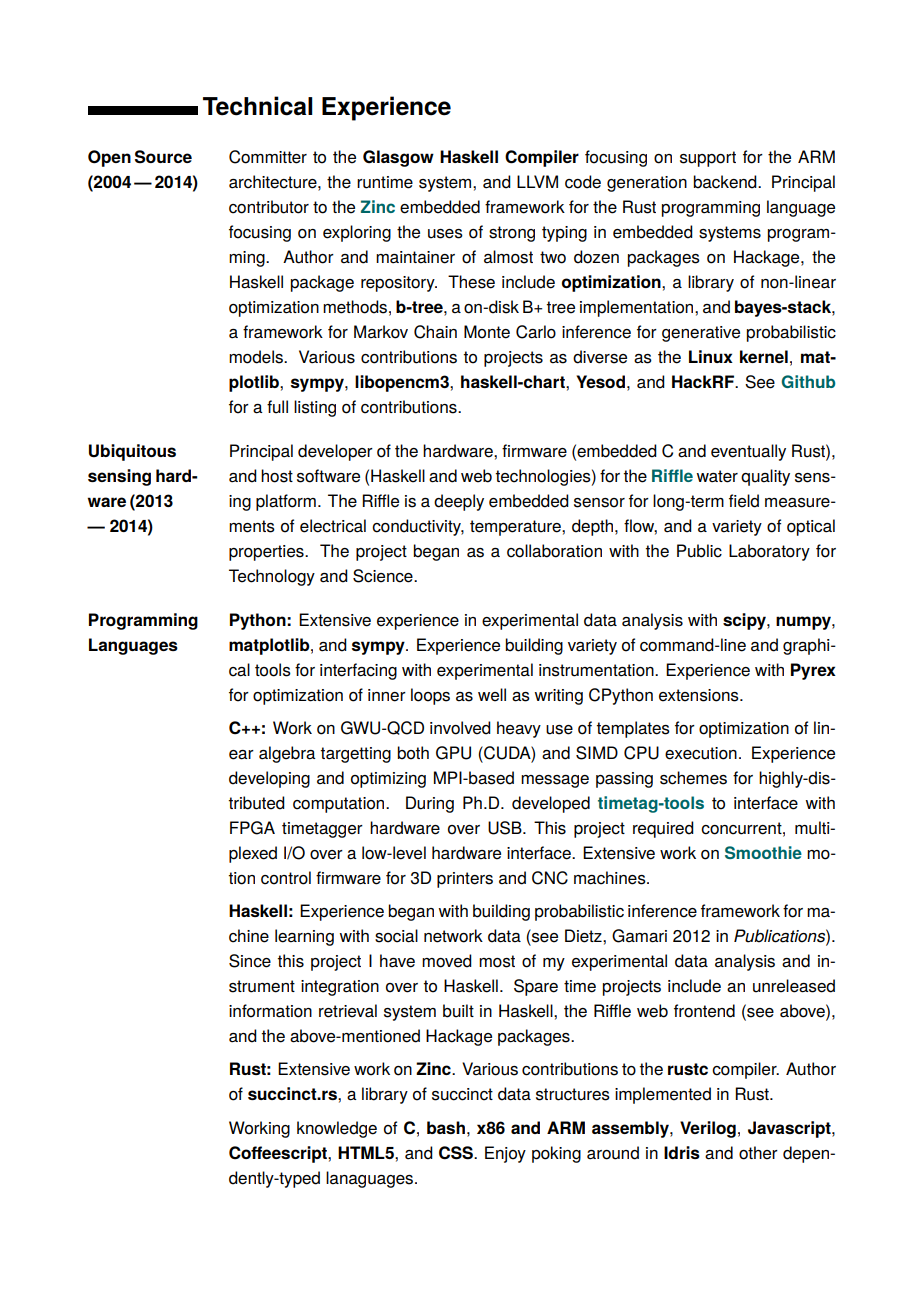  What do you see at coordinates (163, 157) in the screenshot?
I see `Source` at bounding box center [163, 157].
